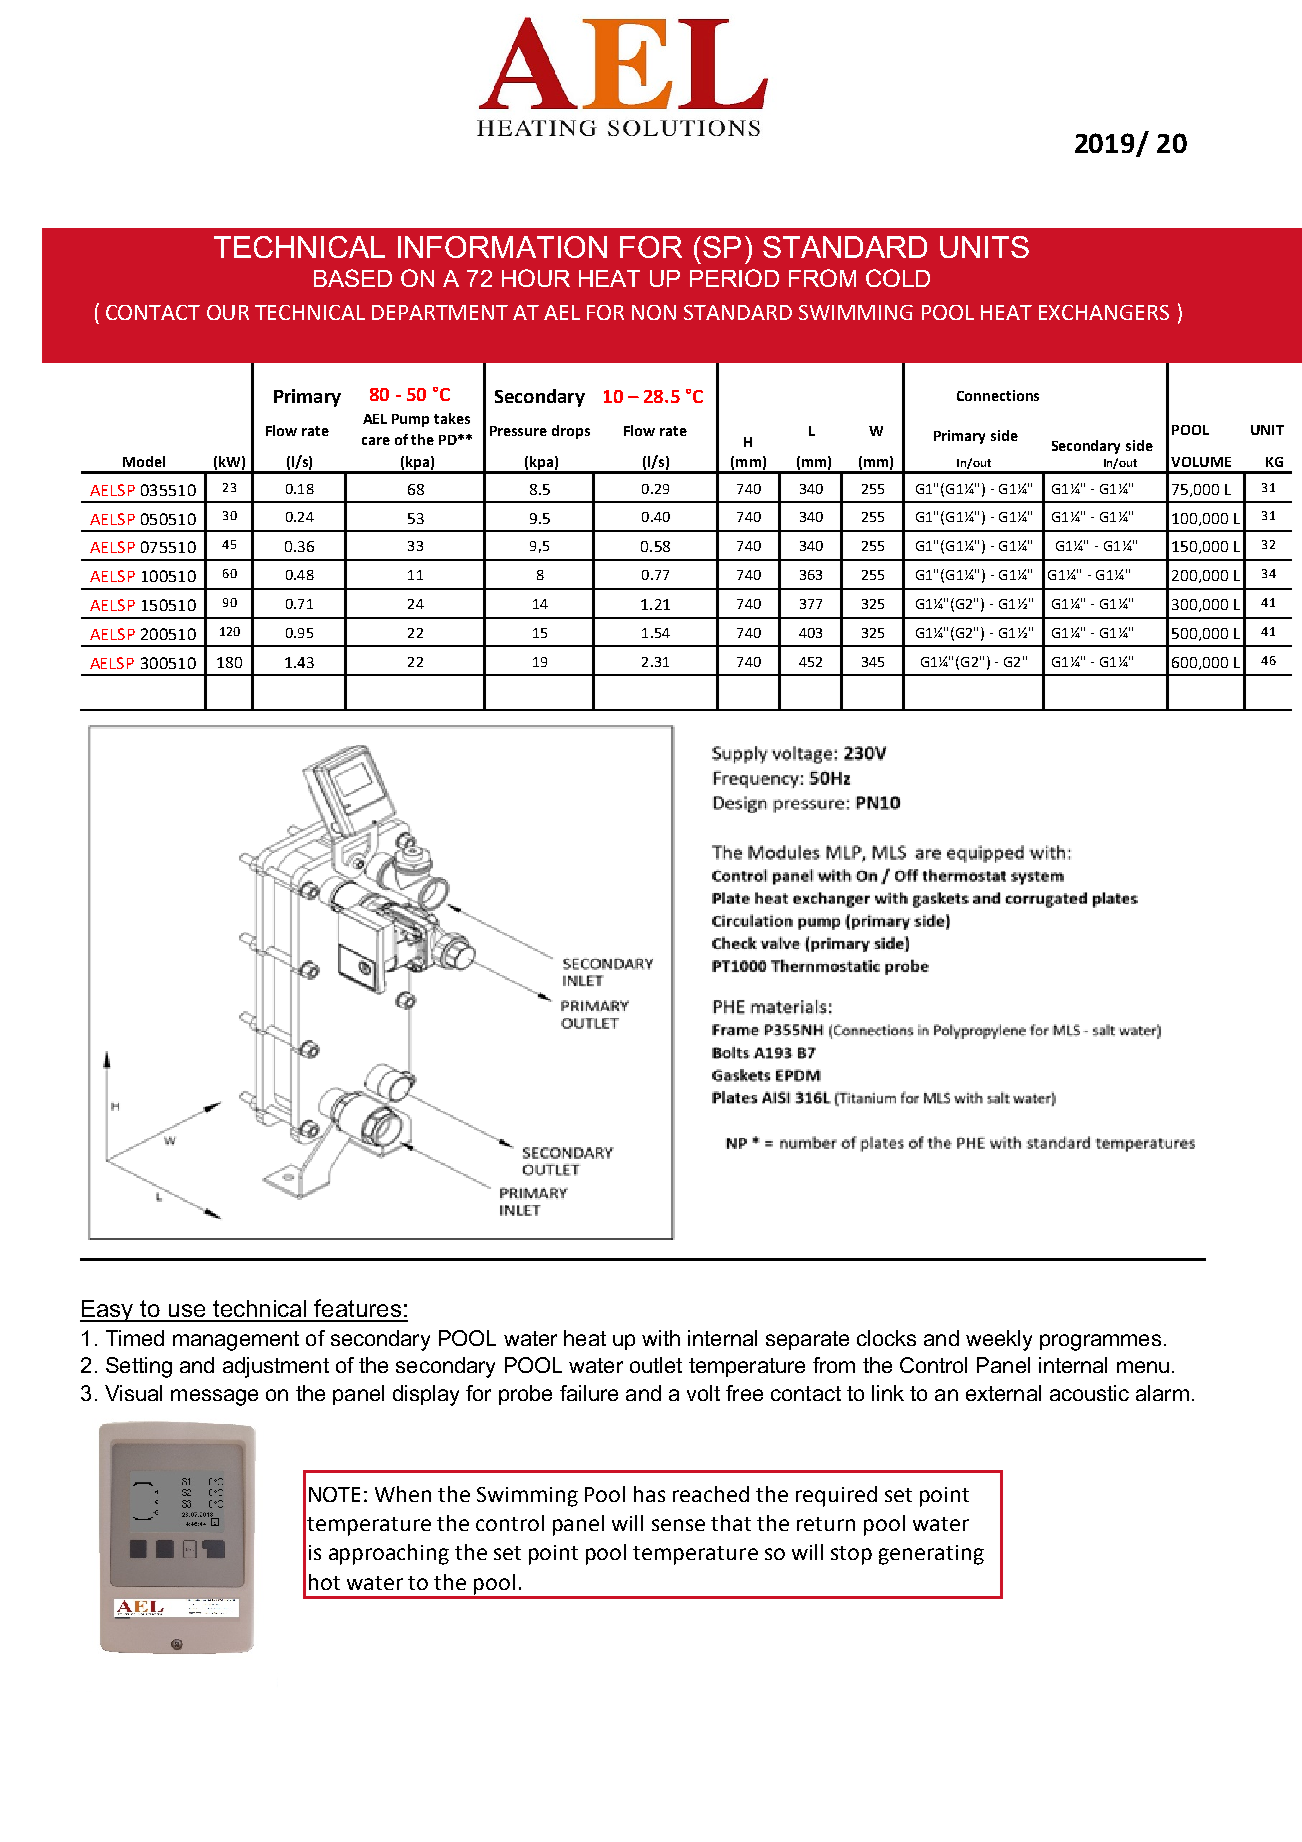  Describe the element at coordinates (353, 278) in the screenshot. I see `BASED` at that location.
